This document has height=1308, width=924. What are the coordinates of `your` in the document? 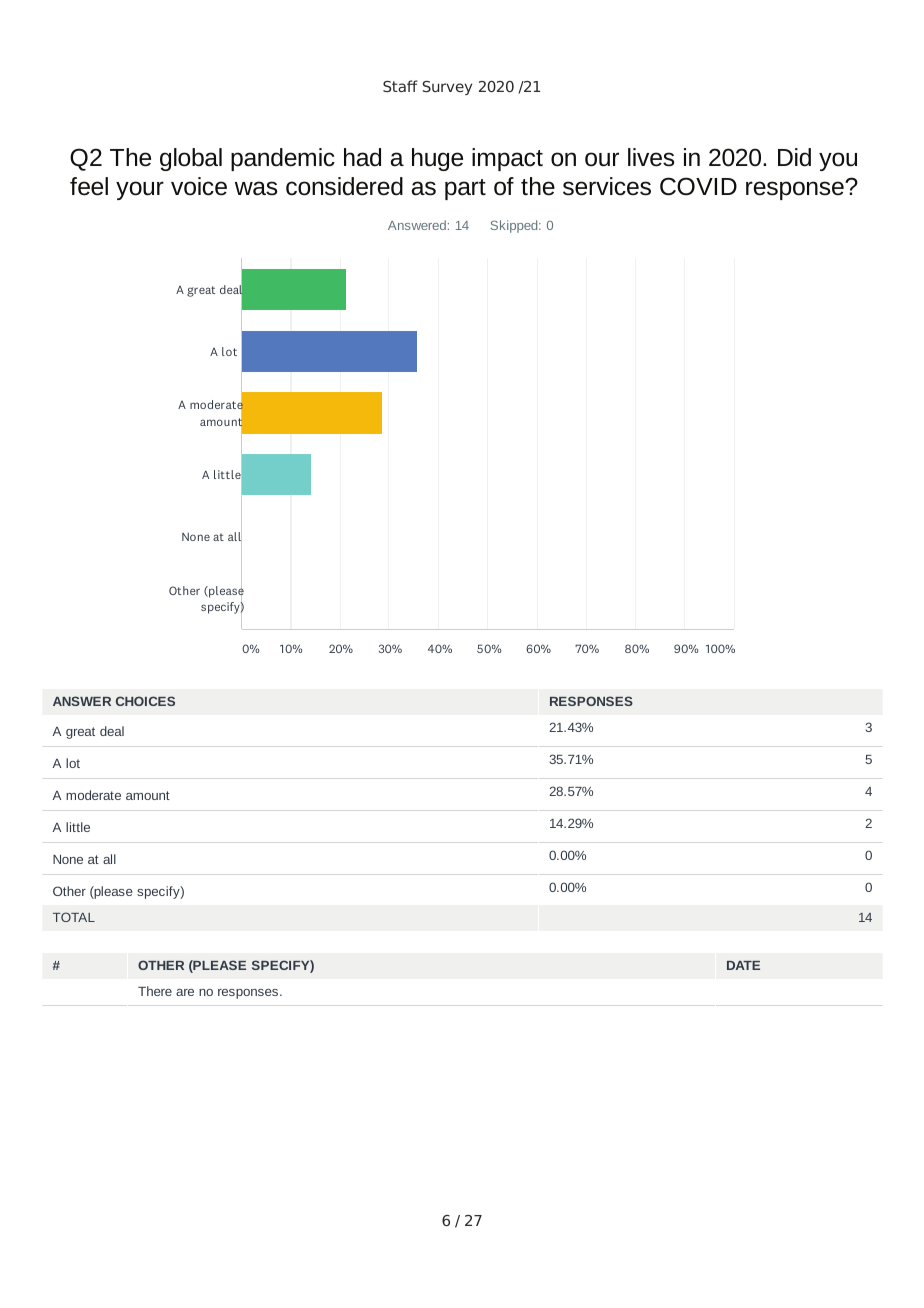 It's located at (140, 190).
